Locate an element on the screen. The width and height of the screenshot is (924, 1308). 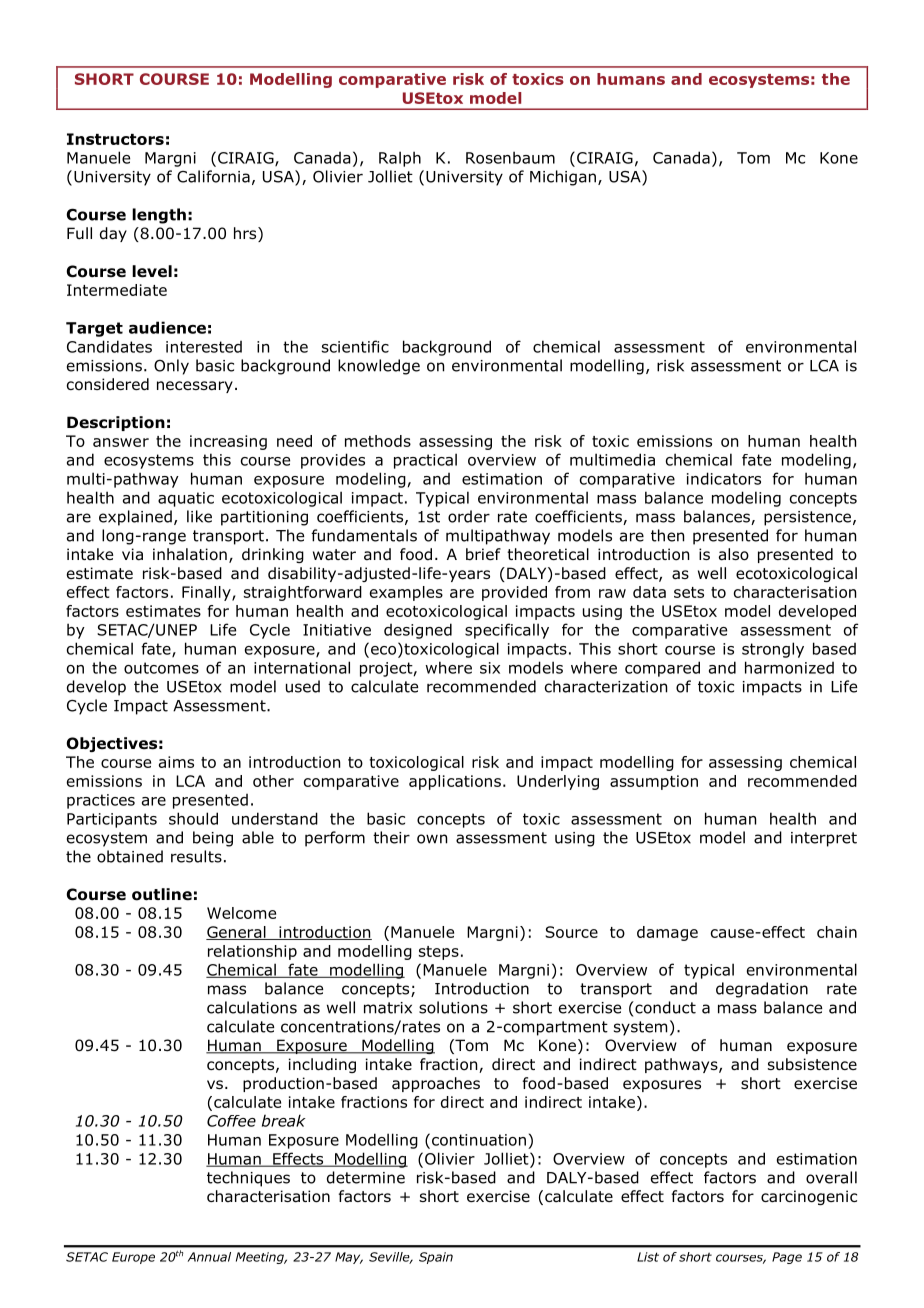
Michigan is located at coordinates (563, 178).
